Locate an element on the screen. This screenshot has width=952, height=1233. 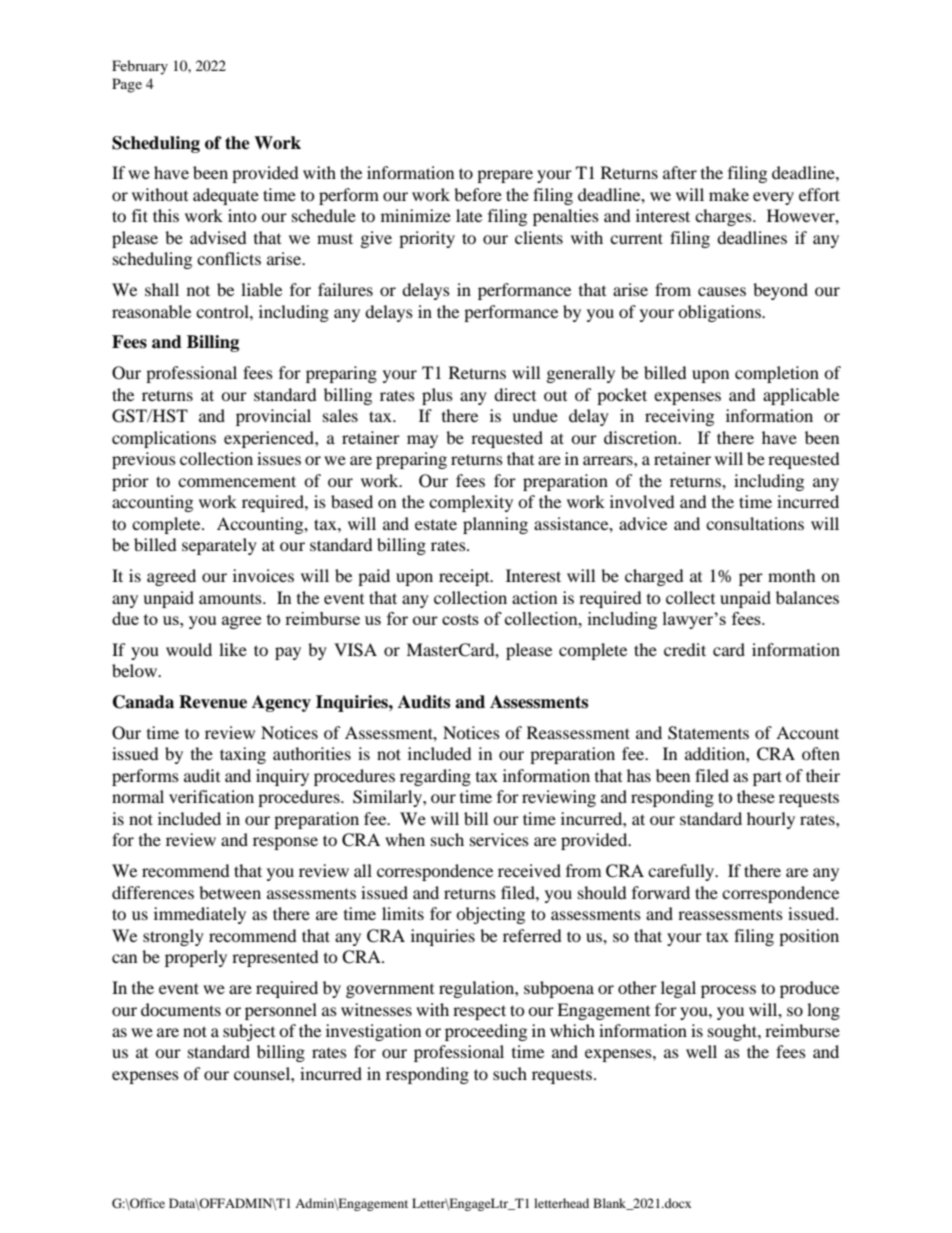
prepare is located at coordinates (505, 176).
